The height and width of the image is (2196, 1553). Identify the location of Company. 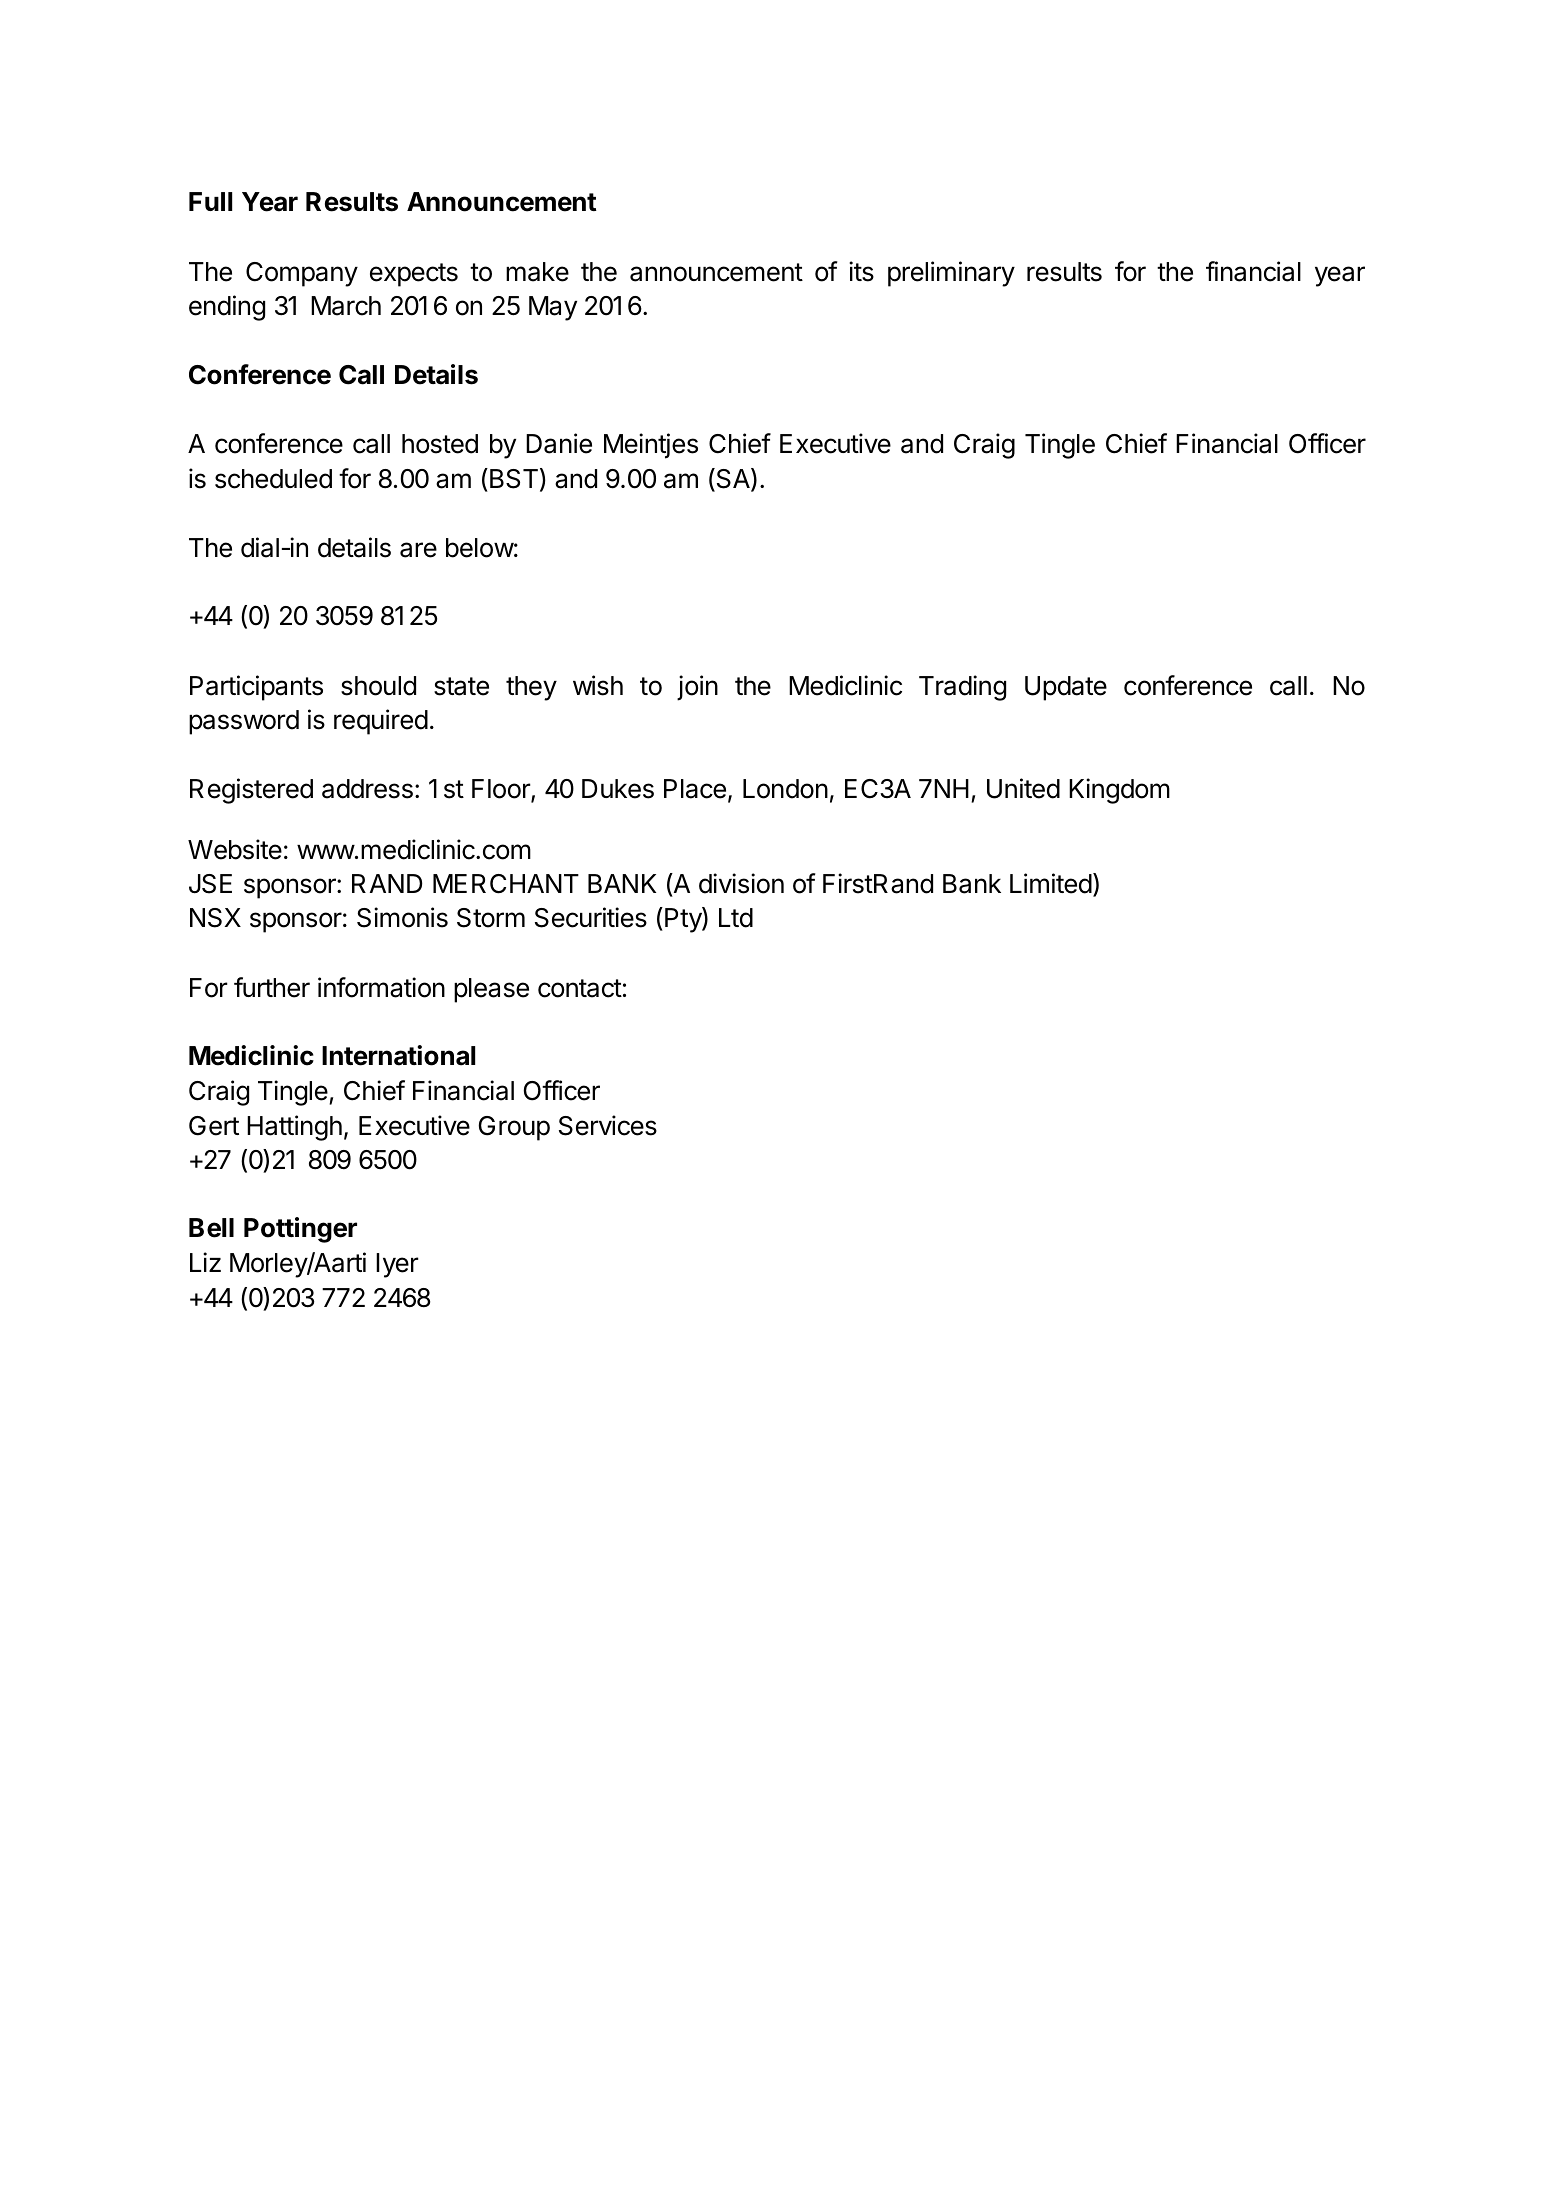
(302, 274).
